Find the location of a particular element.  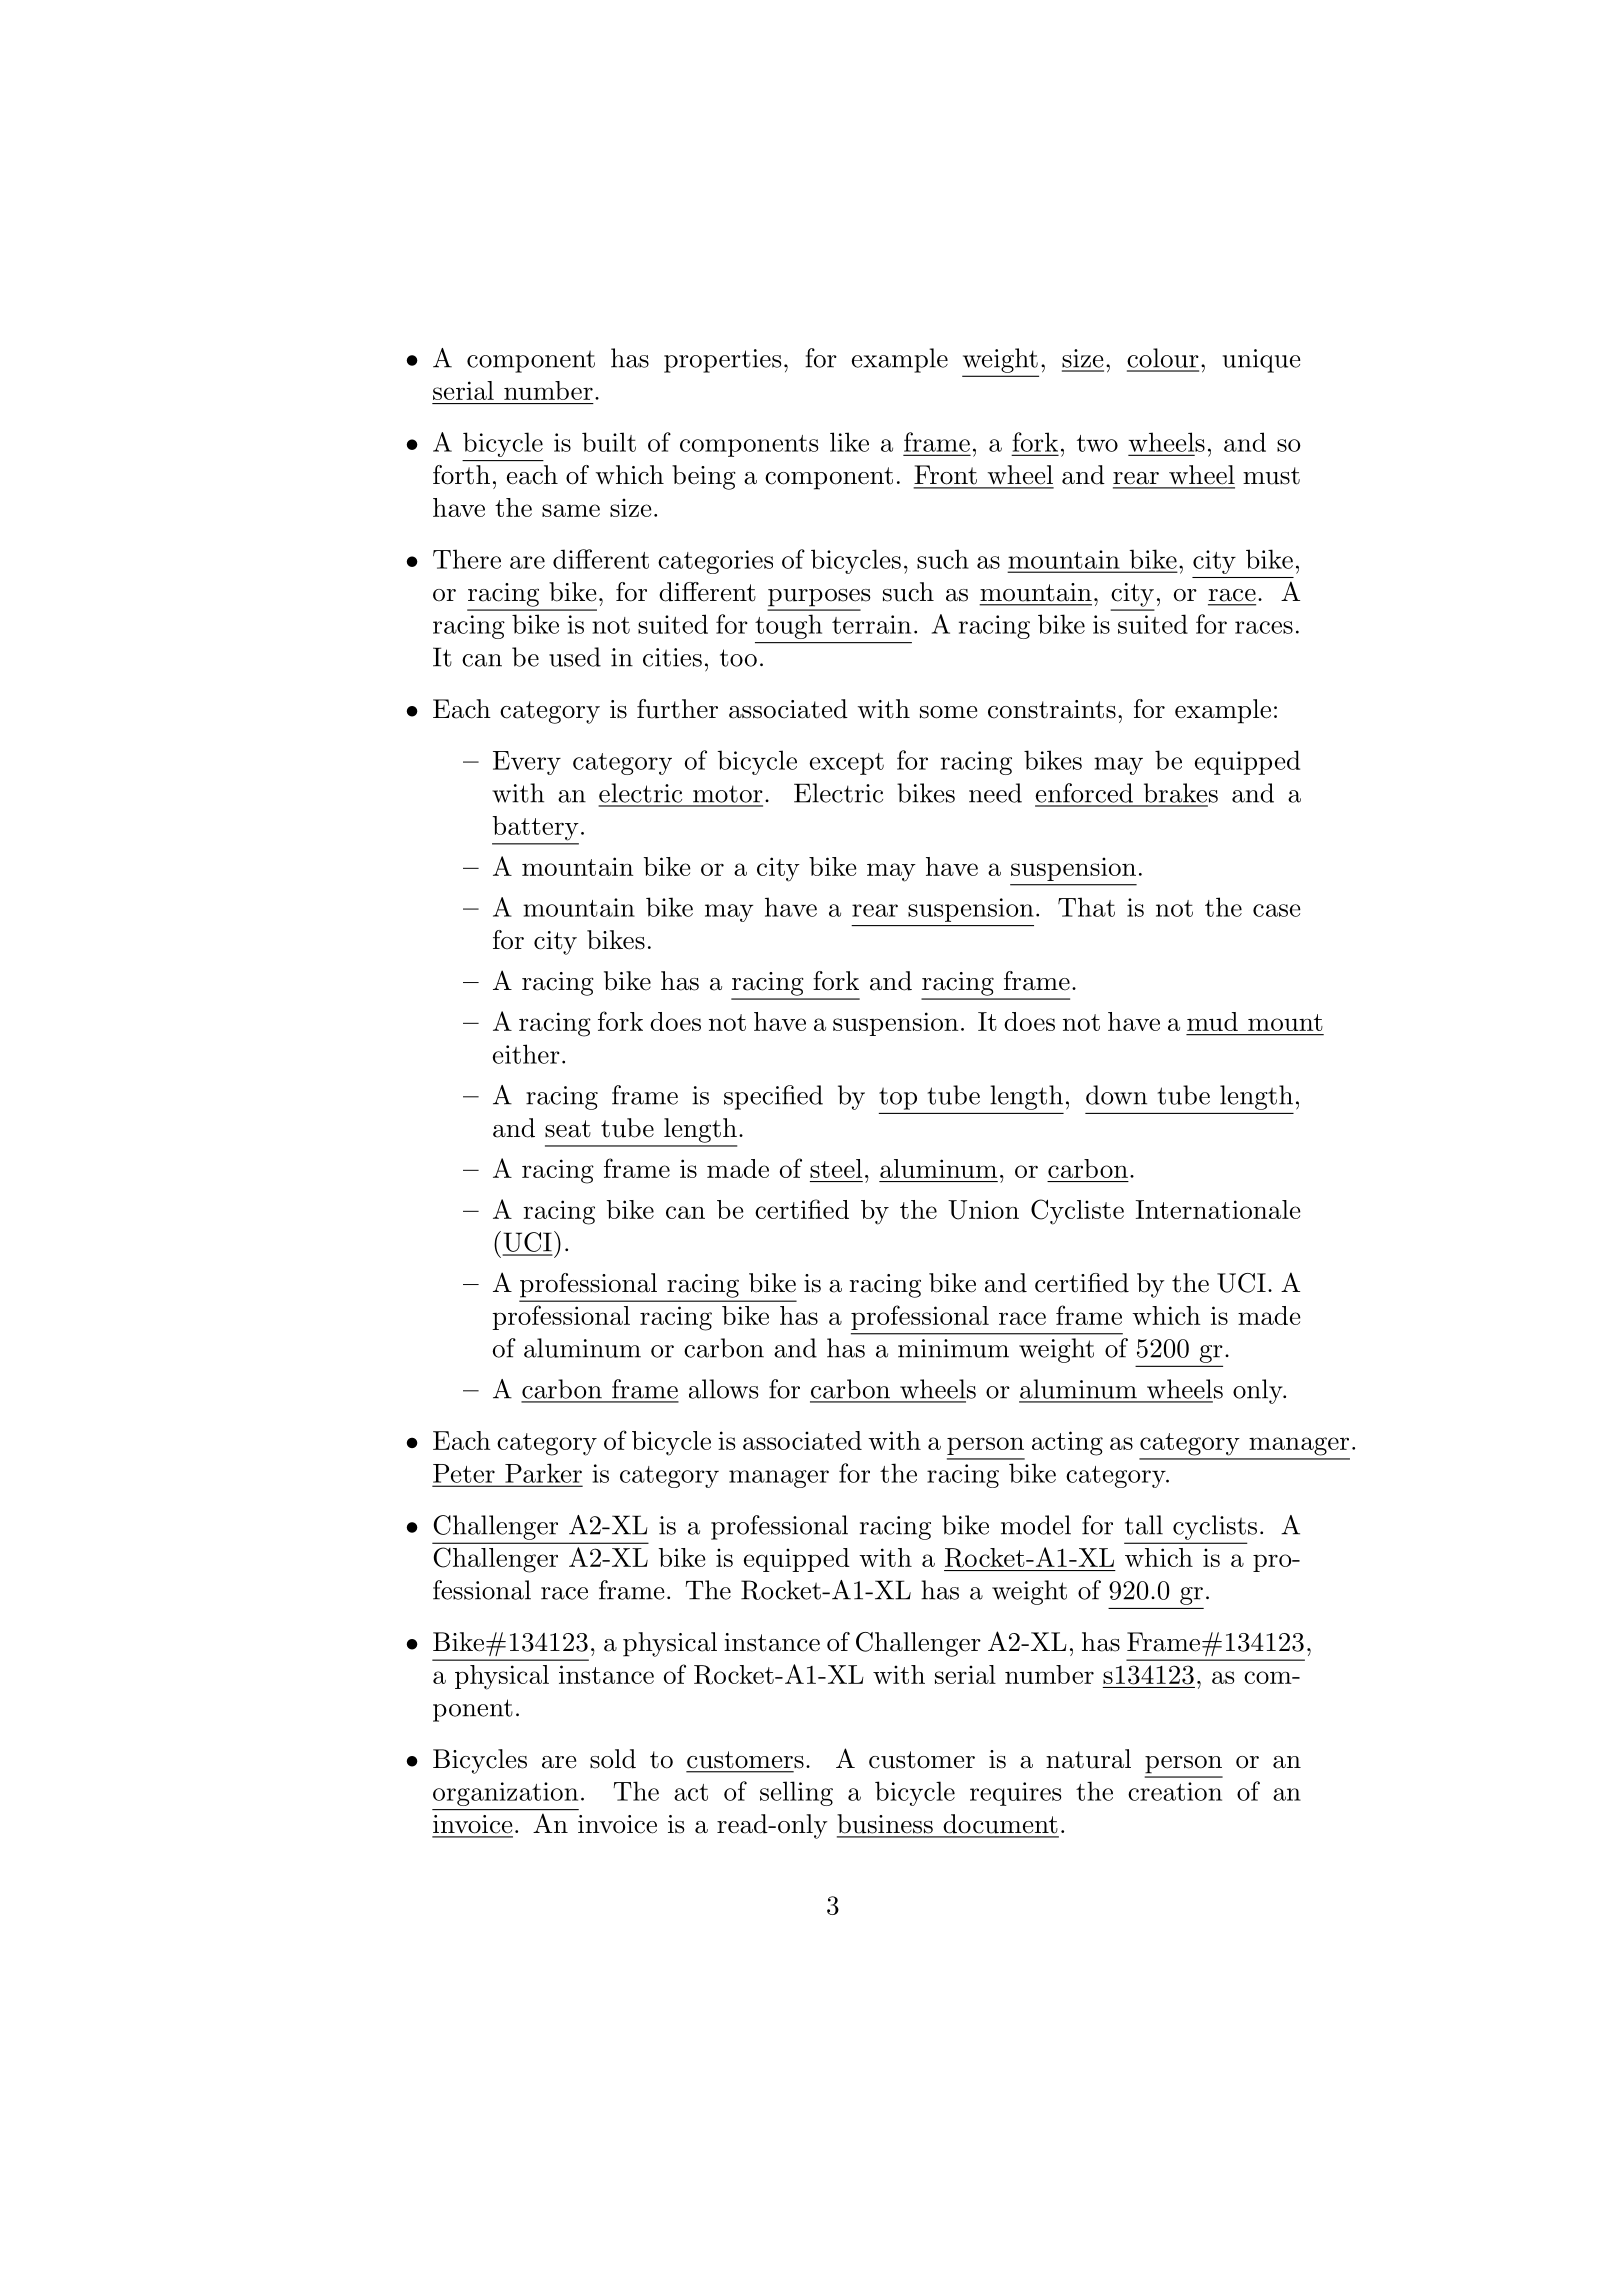

constraints is located at coordinates (1052, 709).
